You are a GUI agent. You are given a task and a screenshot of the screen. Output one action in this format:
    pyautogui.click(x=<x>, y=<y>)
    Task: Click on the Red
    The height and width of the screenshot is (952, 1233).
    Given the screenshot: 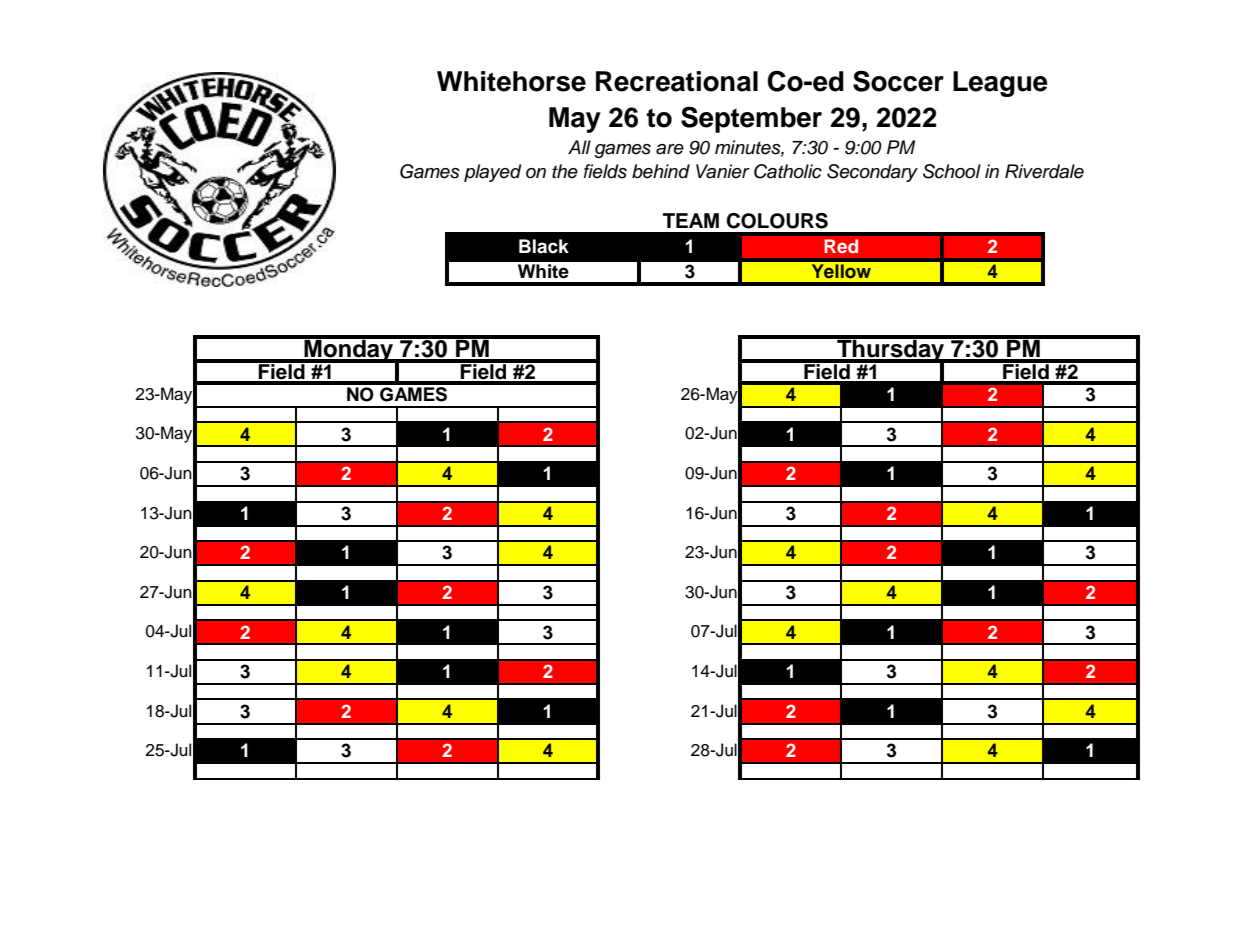 What is the action you would take?
    pyautogui.click(x=841, y=246)
